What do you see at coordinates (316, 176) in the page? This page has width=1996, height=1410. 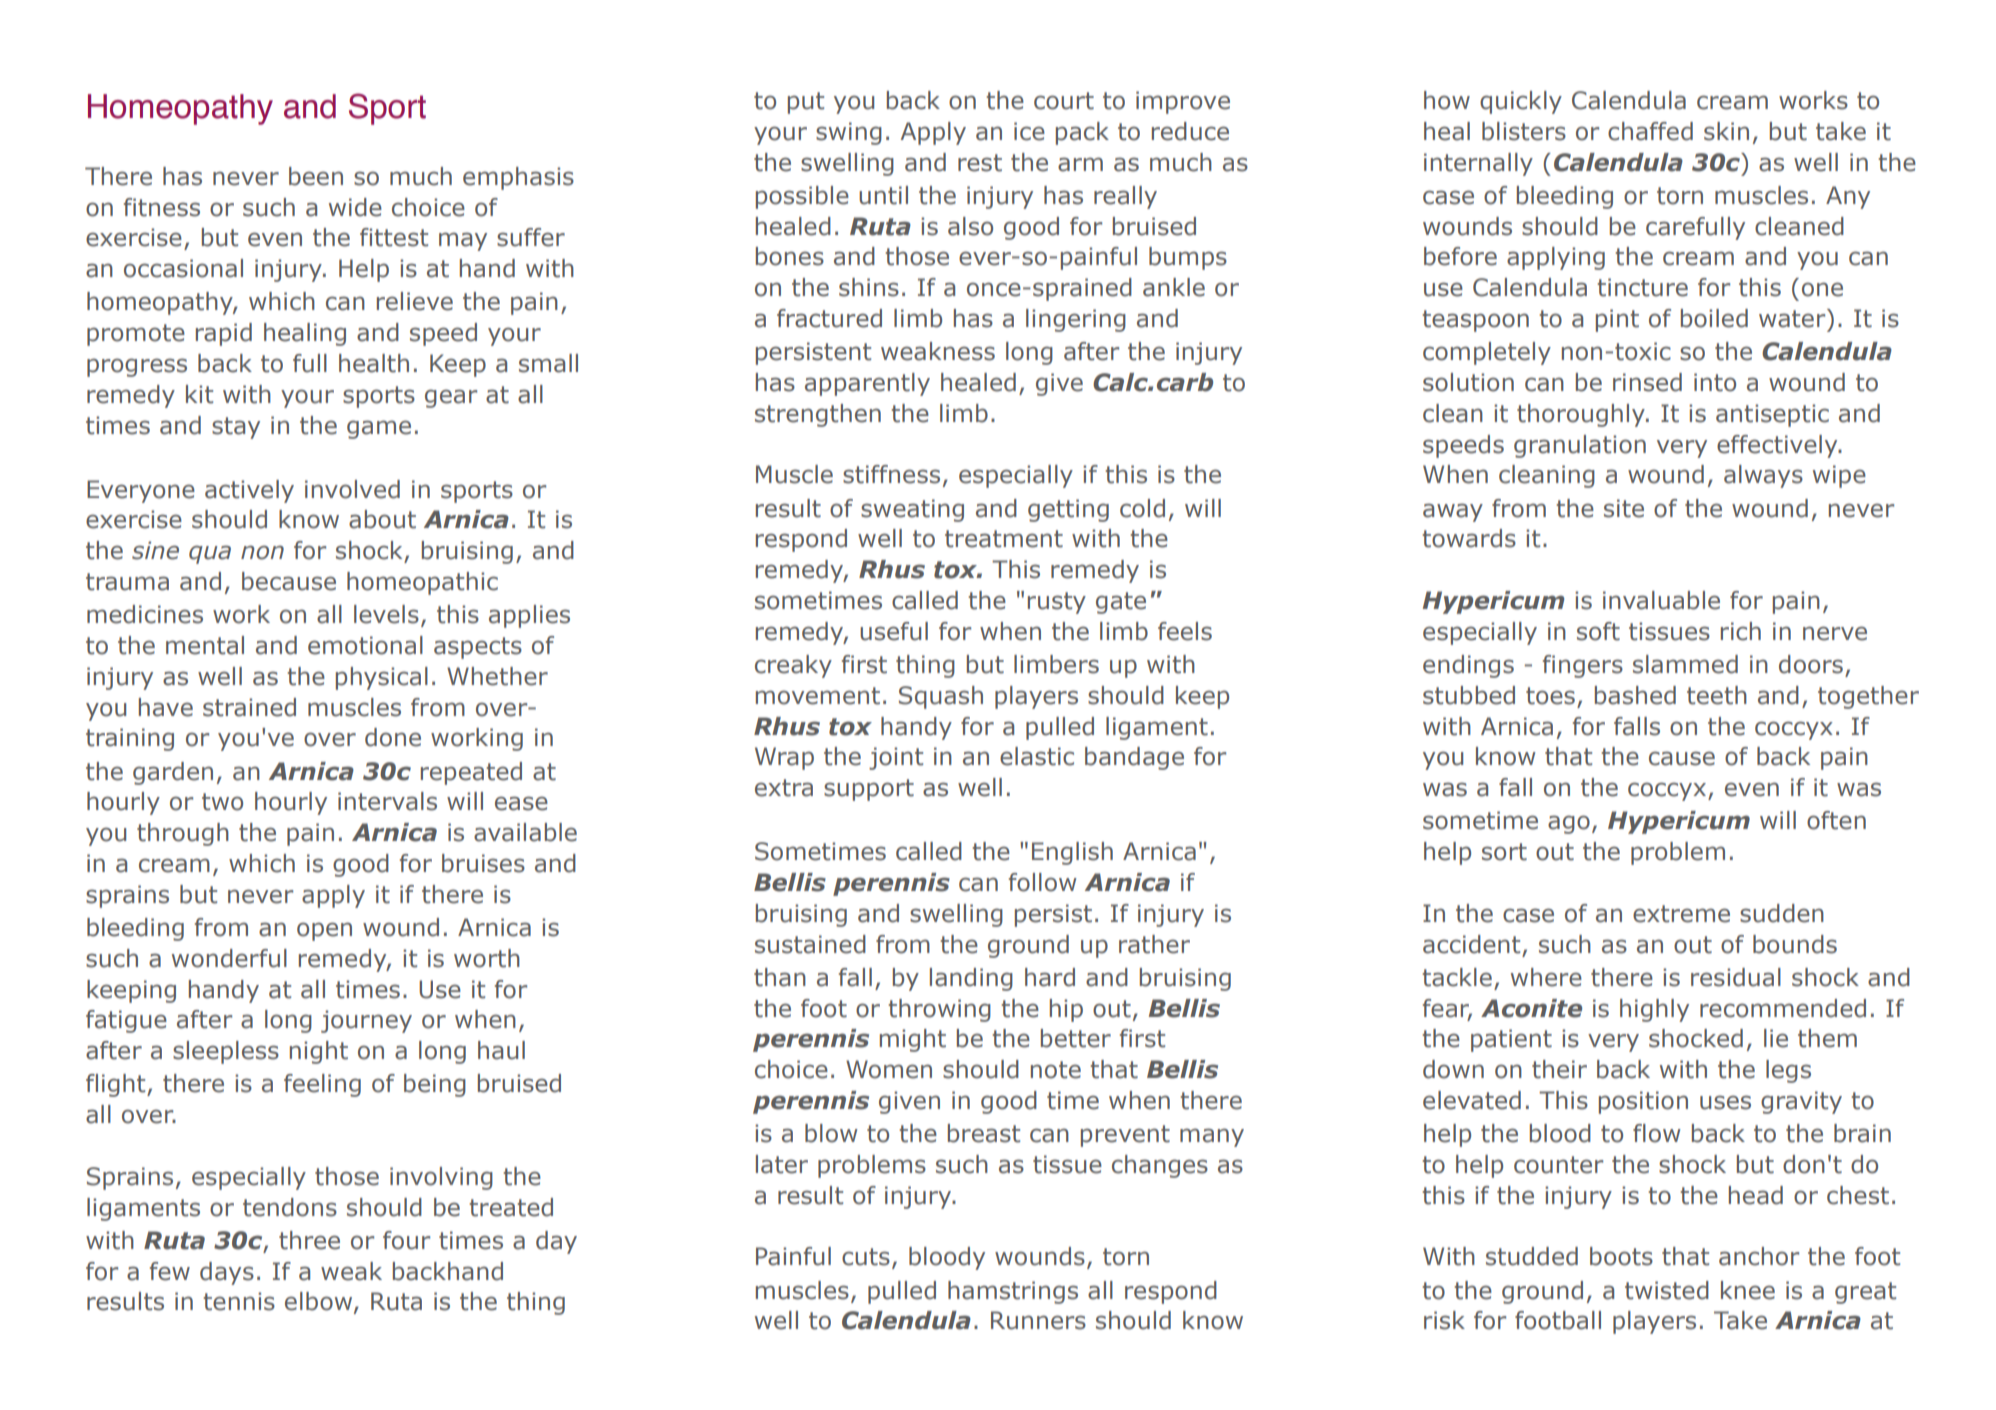 I see `been` at bounding box center [316, 176].
